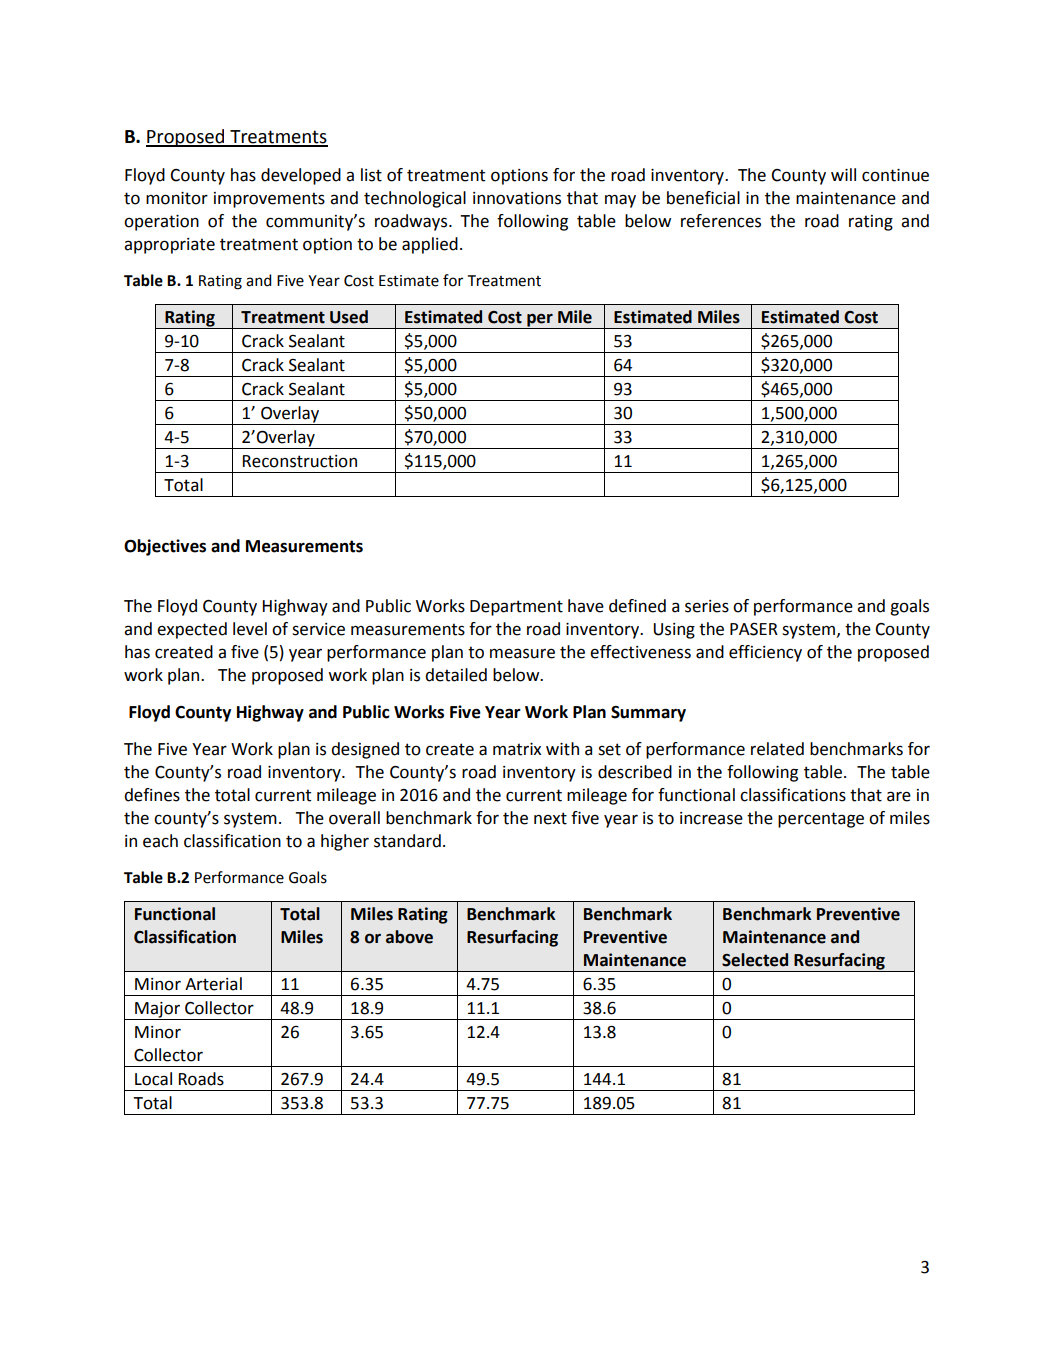 This page has height=1364, width=1054. What do you see at coordinates (765, 653) in the page?
I see `efficiency` at bounding box center [765, 653].
